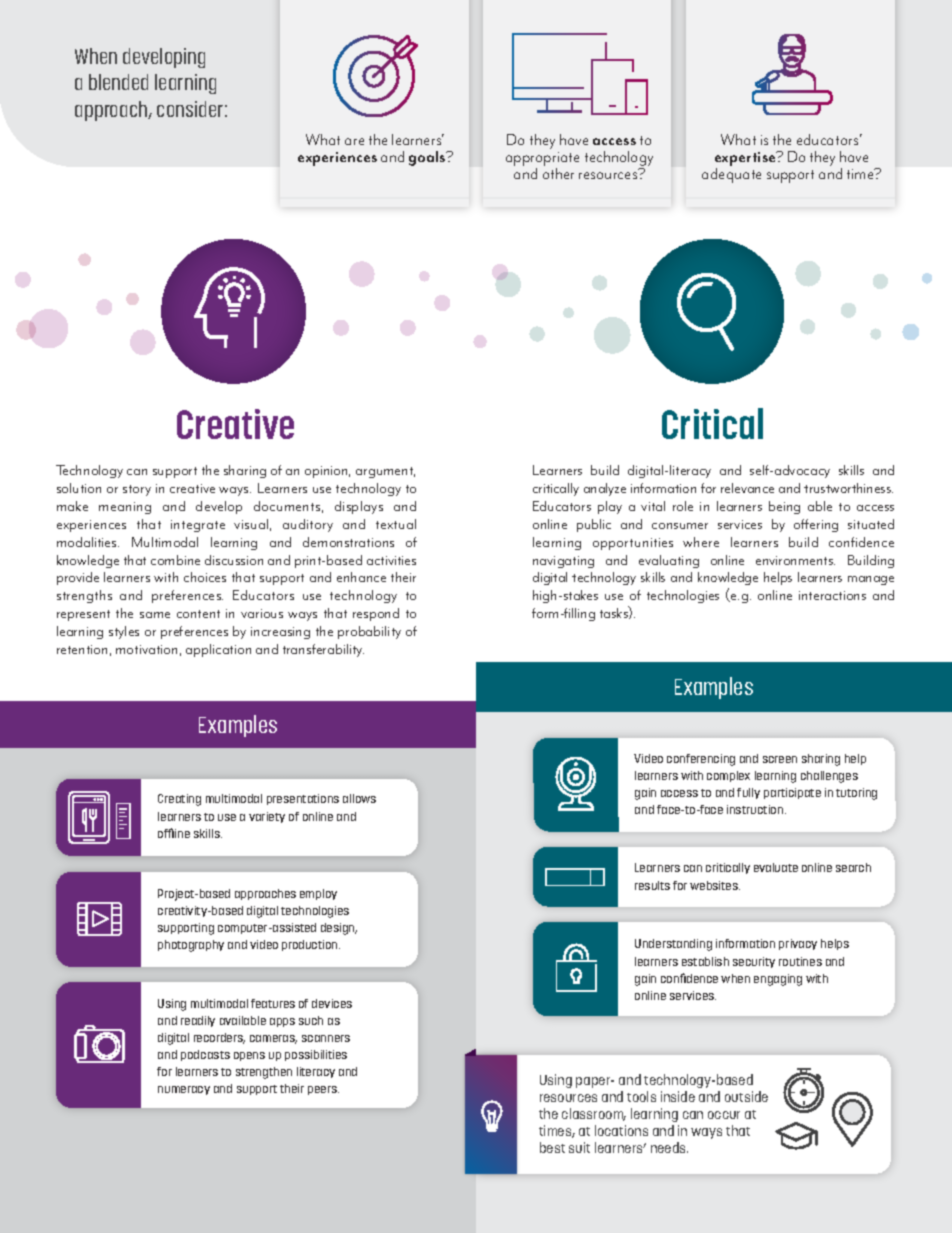  Describe the element at coordinates (552, 1147) in the image. I see `best` at that location.
